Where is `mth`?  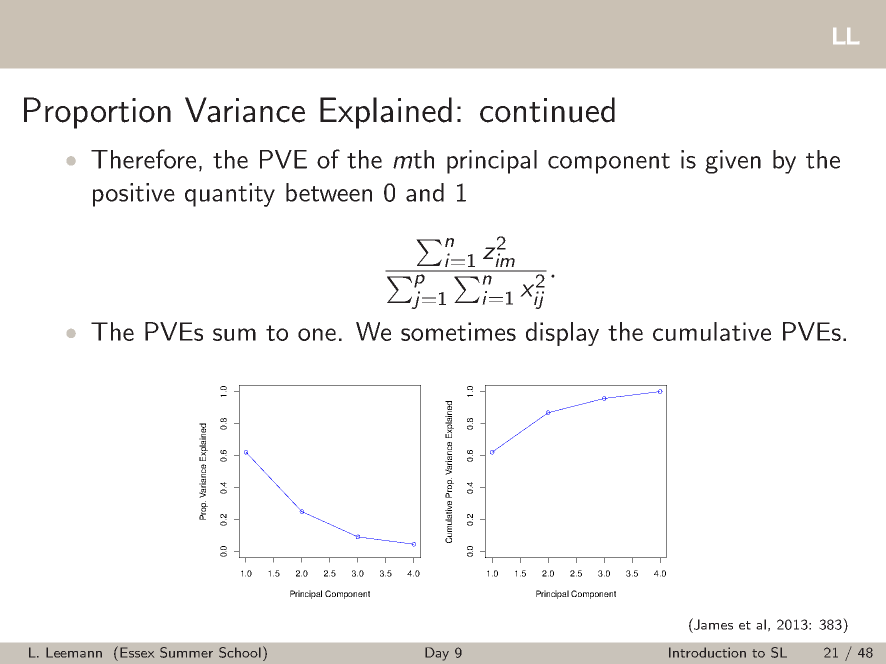
mth is located at coordinates (413, 159).
